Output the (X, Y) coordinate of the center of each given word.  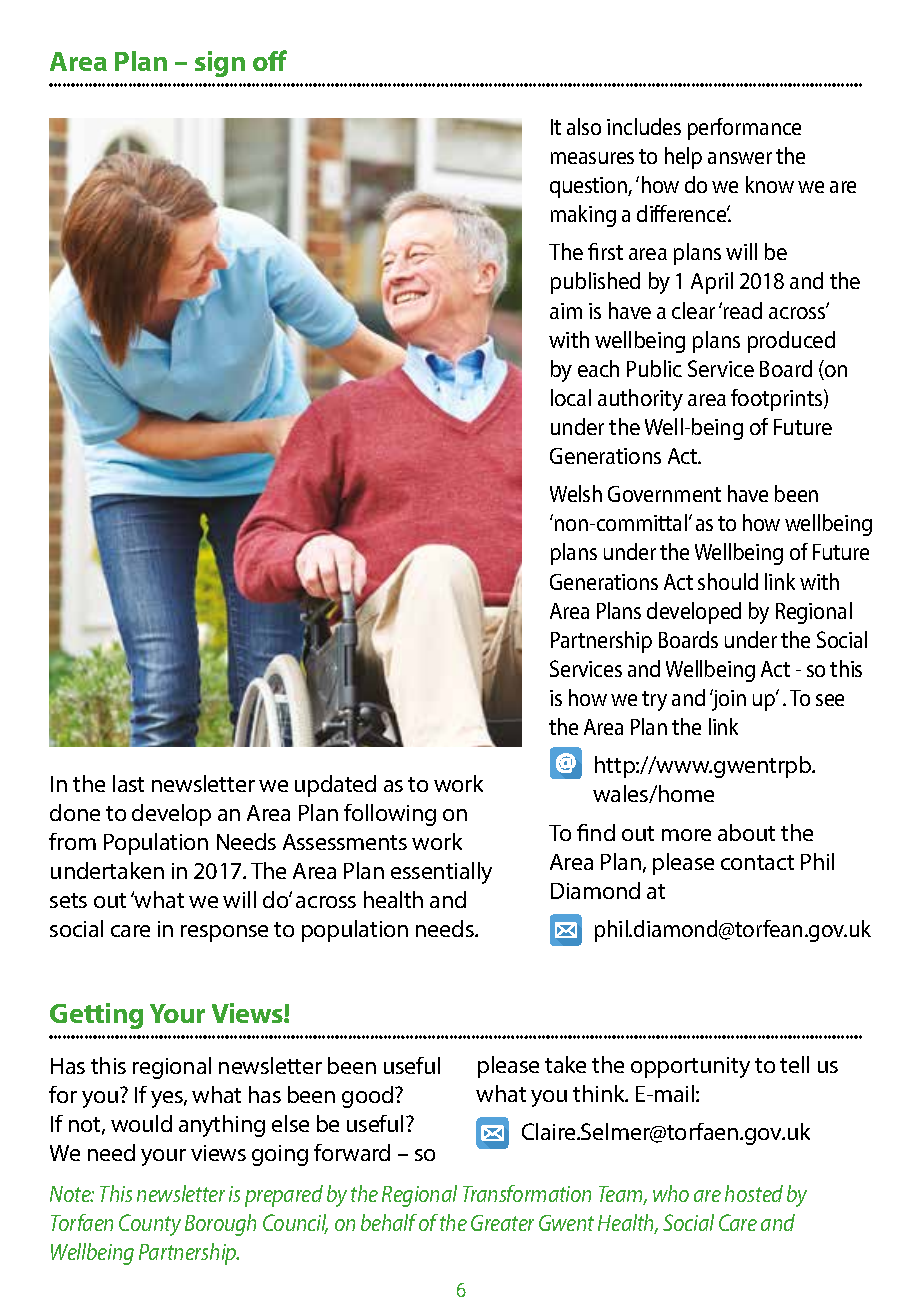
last (128, 783)
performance (744, 129)
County (150, 1225)
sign (220, 64)
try (654, 701)
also (584, 126)
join (728, 700)
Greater (502, 1223)
